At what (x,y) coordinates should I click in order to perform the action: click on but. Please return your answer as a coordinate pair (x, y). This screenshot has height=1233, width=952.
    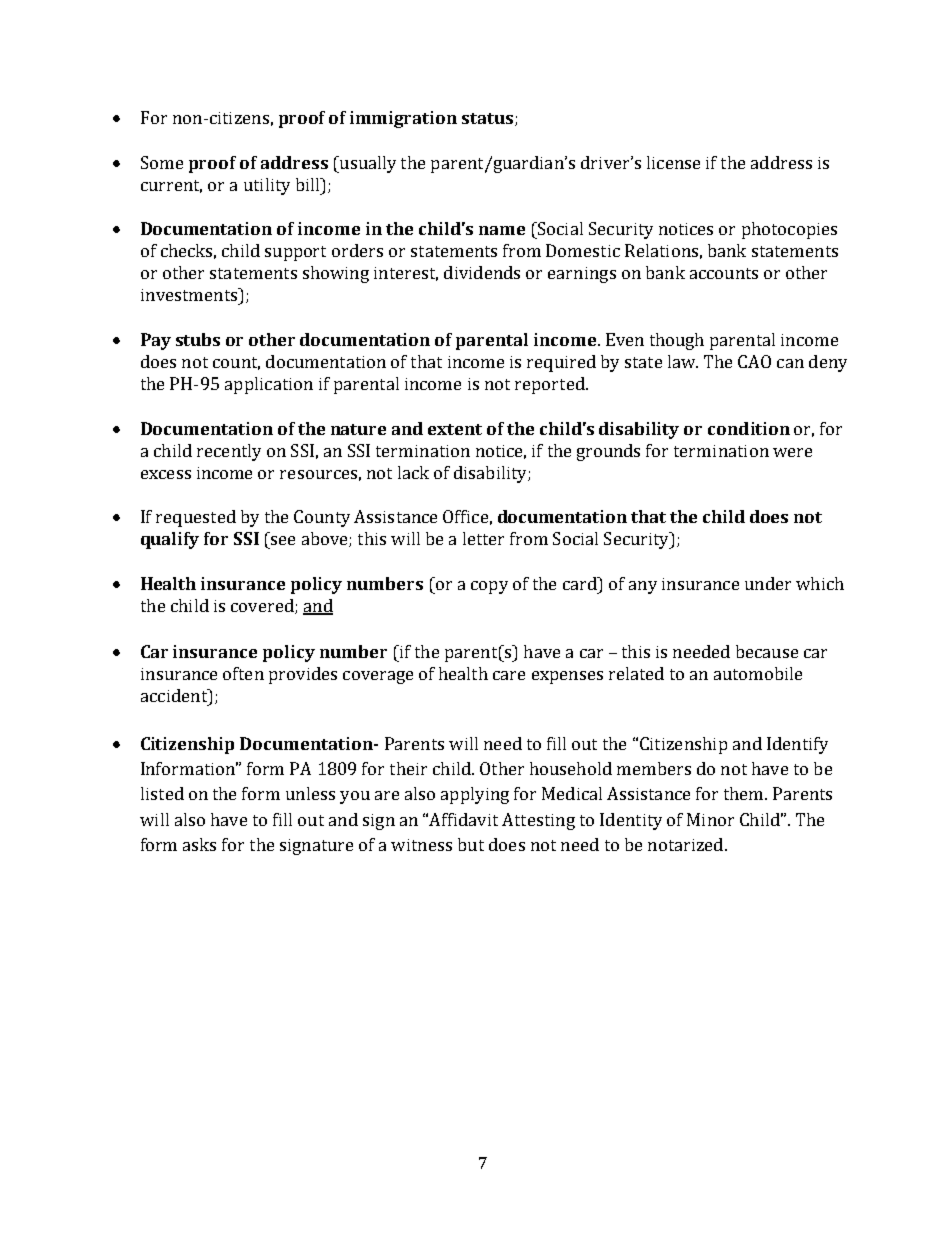
    Looking at the image, I should click on (471, 844).
